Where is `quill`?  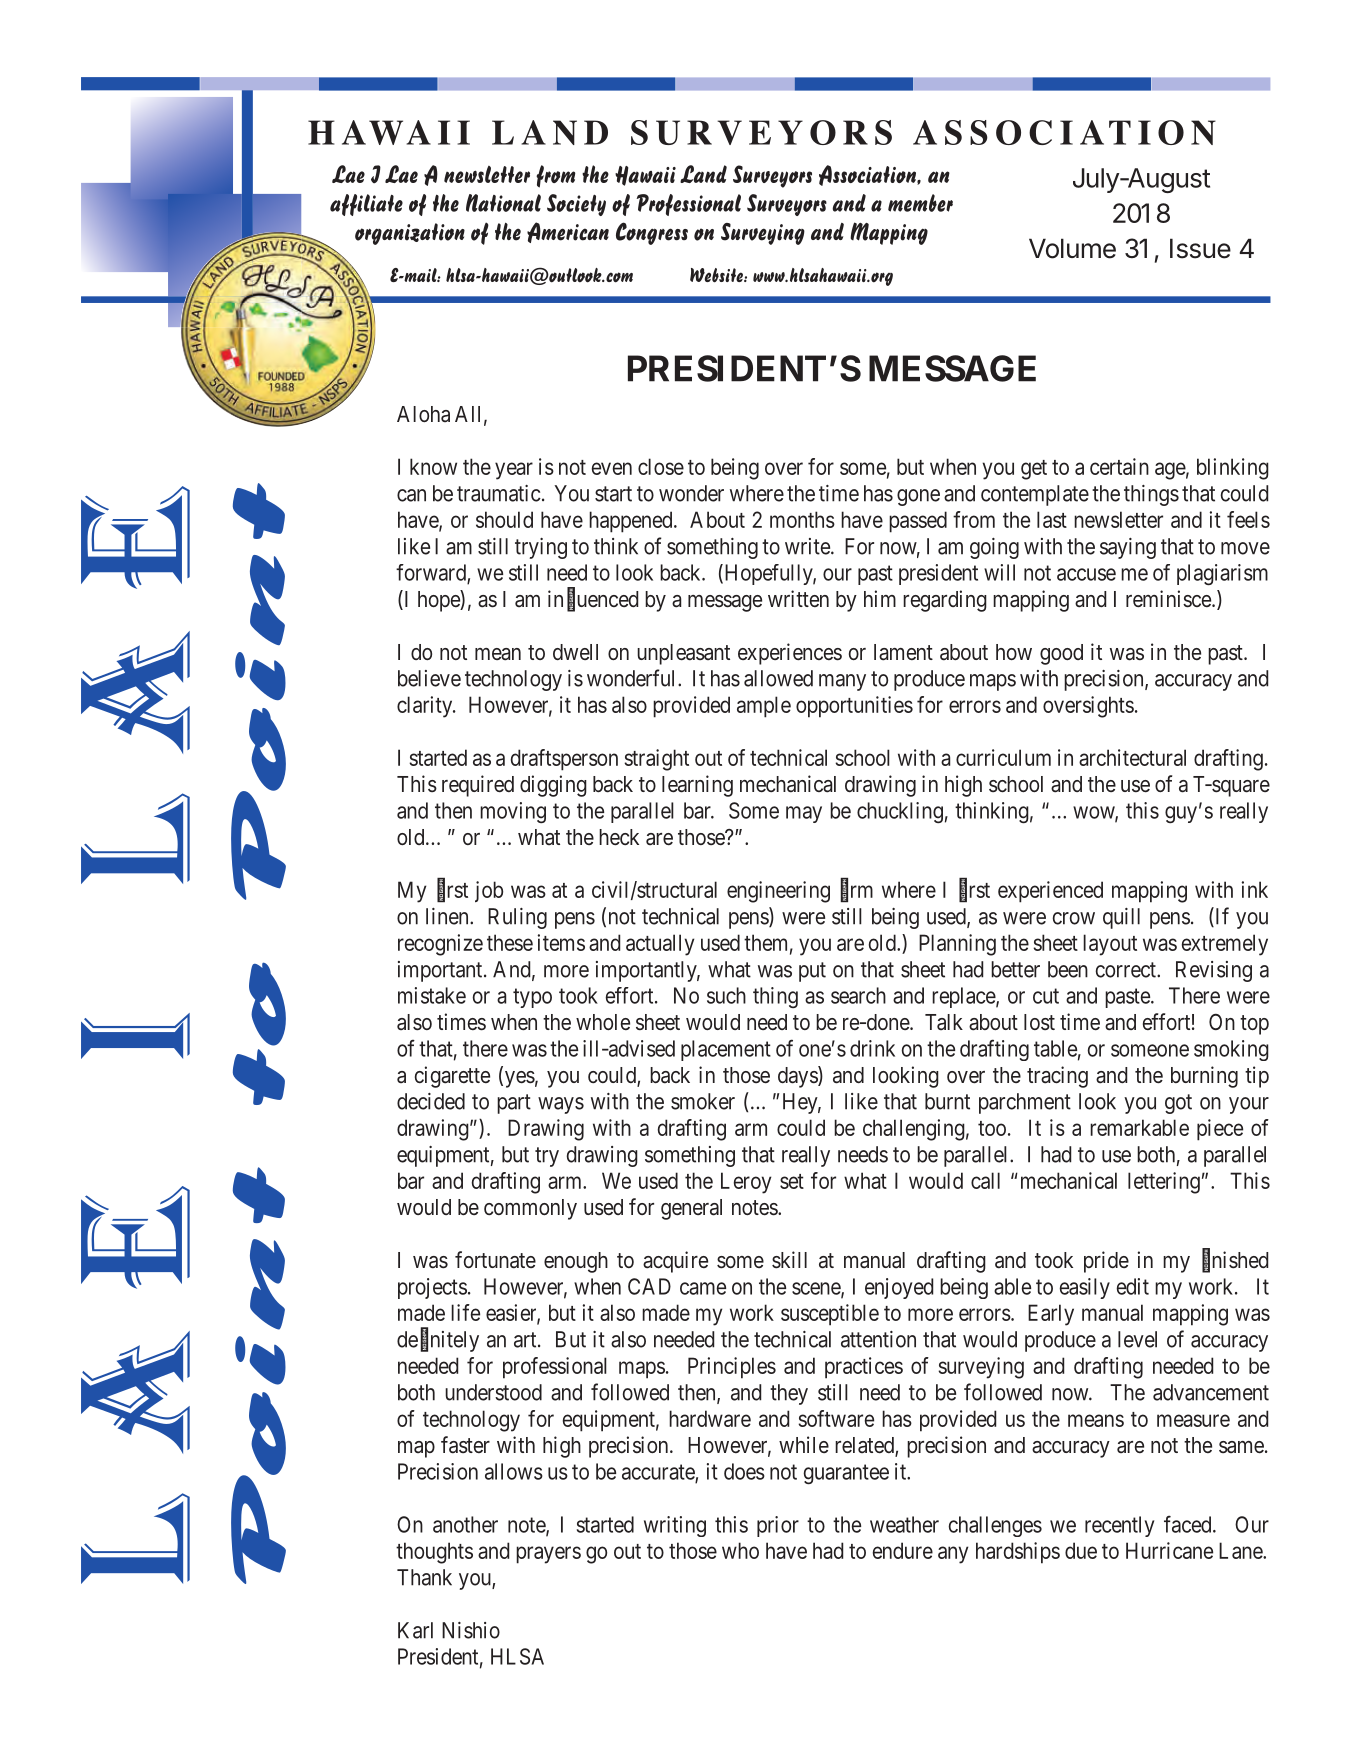
quill is located at coordinates (1121, 918).
